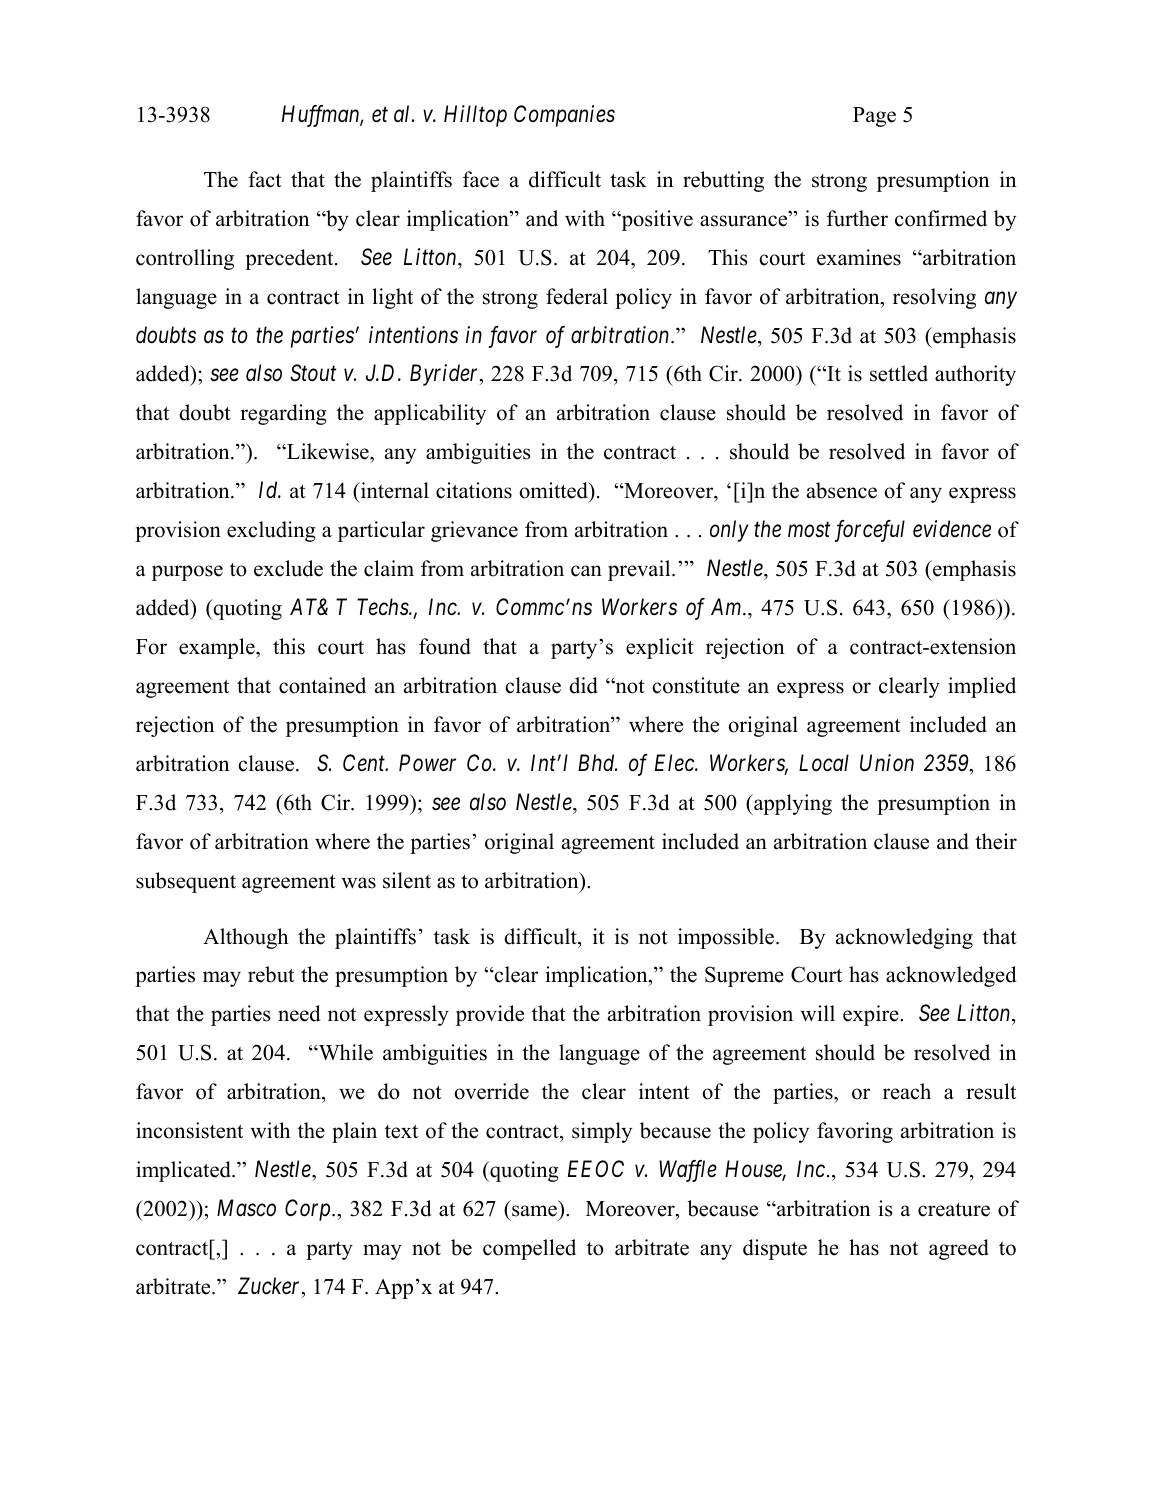 This image has width=1152, height=1490. Describe the element at coordinates (564, 116) in the image. I see `Companies` at that location.
